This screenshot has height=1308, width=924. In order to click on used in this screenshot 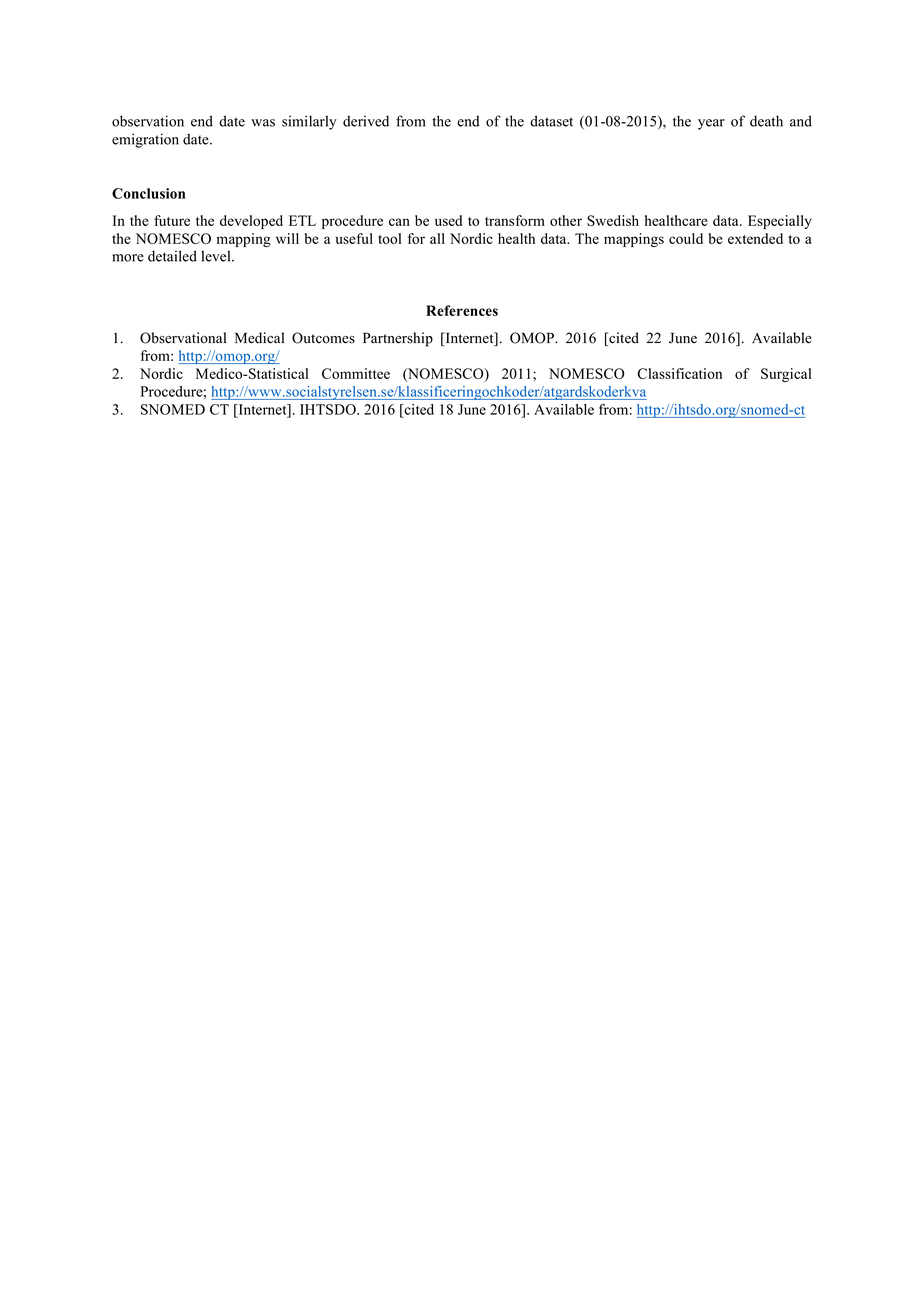, I will do `click(448, 220)`.
